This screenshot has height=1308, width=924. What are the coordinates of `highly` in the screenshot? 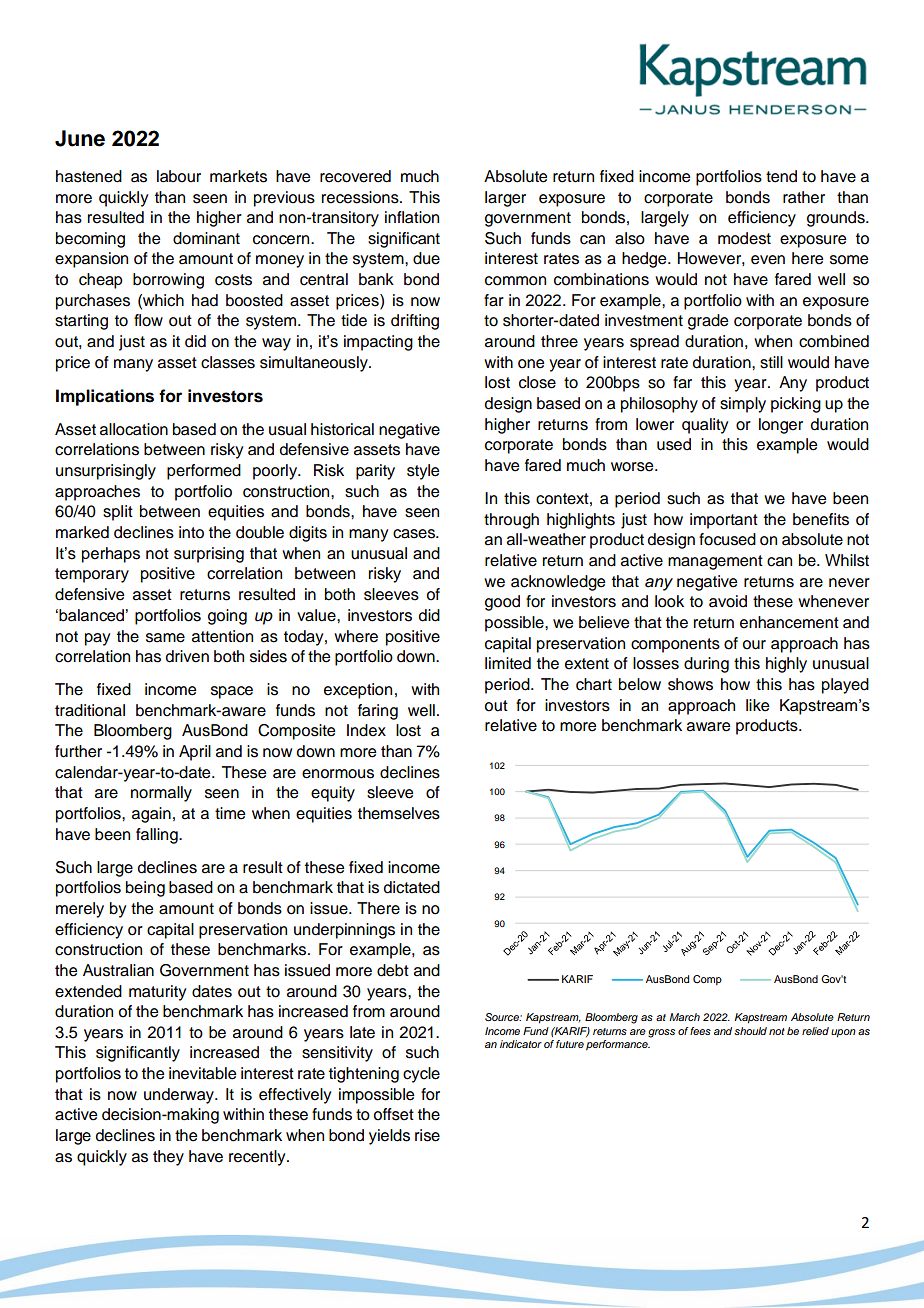 It's located at (786, 665).
